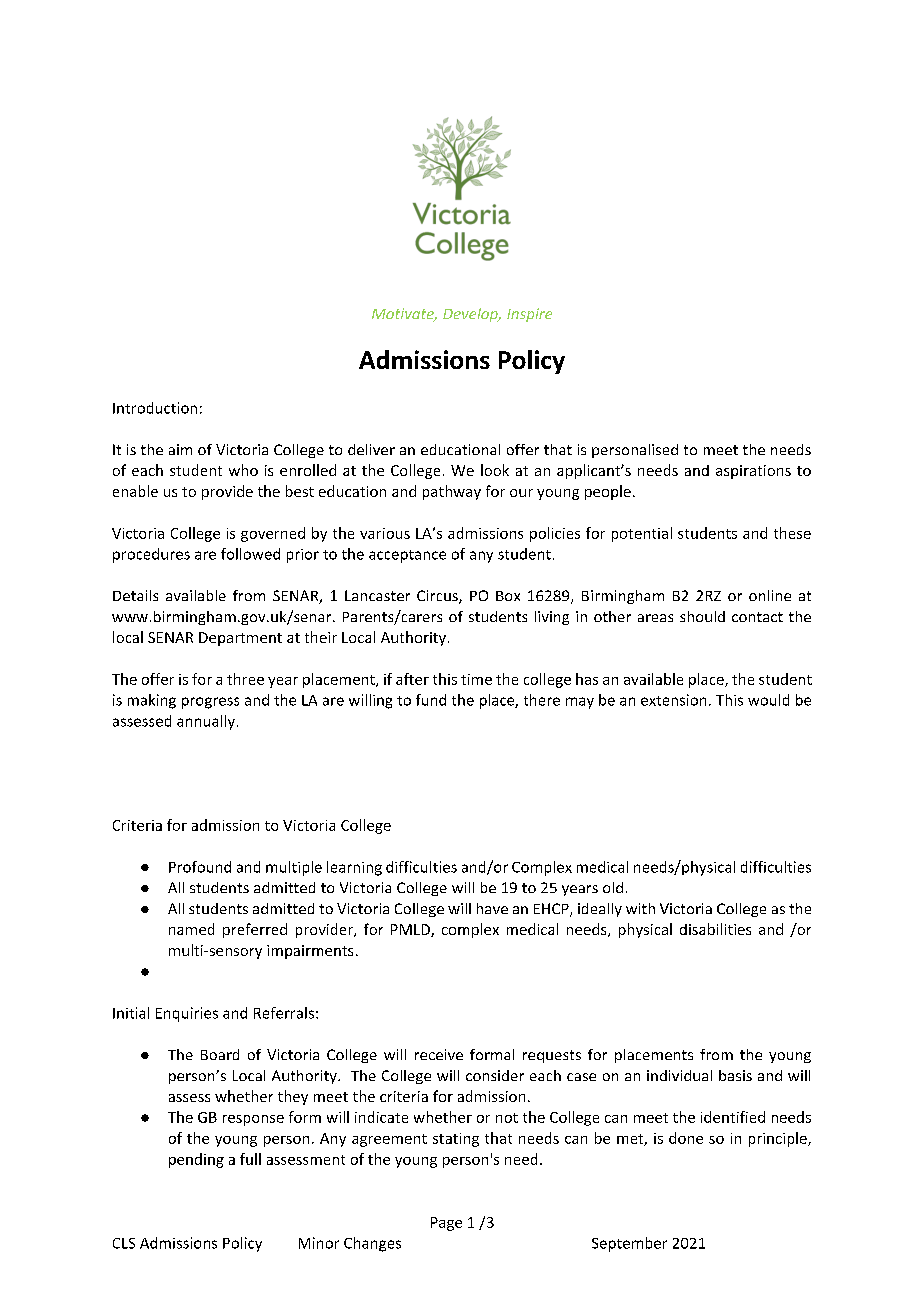 The image size is (924, 1308). I want to click on pending, so click(196, 1160).
